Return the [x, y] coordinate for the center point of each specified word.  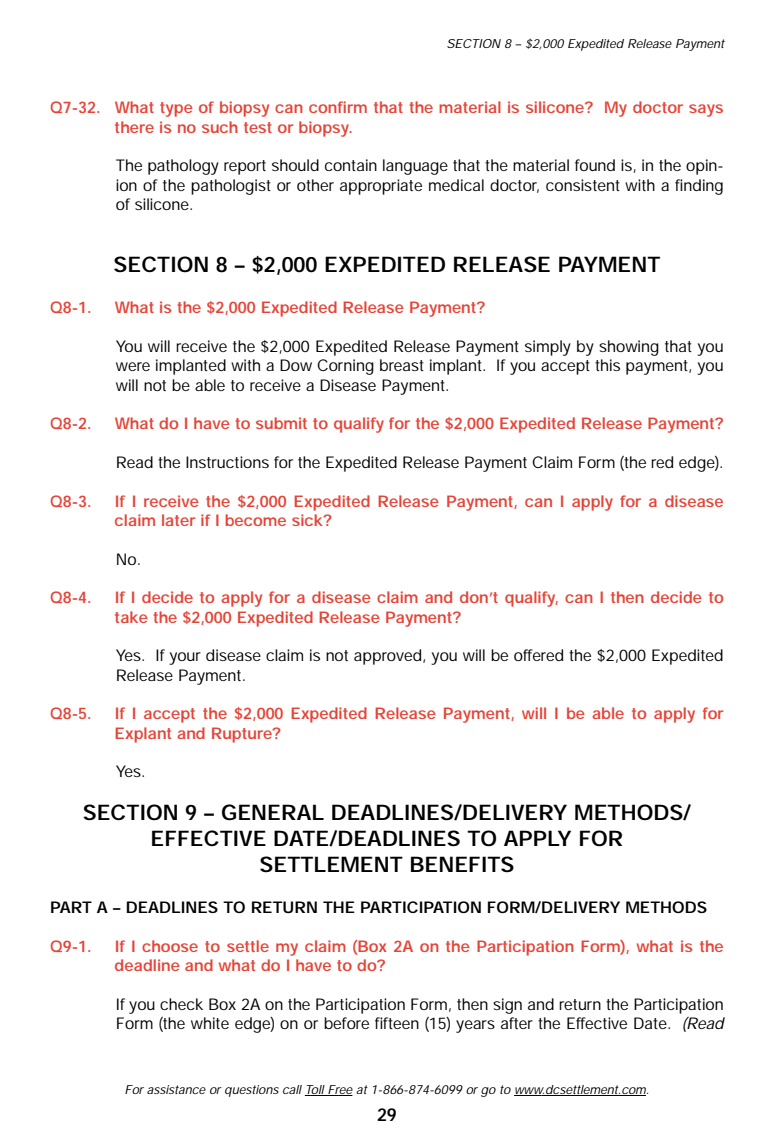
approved [389, 657]
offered [538, 655]
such [220, 127]
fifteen [397, 1023]
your [185, 658]
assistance [176, 1089]
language [415, 167]
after [517, 1023]
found [595, 165]
